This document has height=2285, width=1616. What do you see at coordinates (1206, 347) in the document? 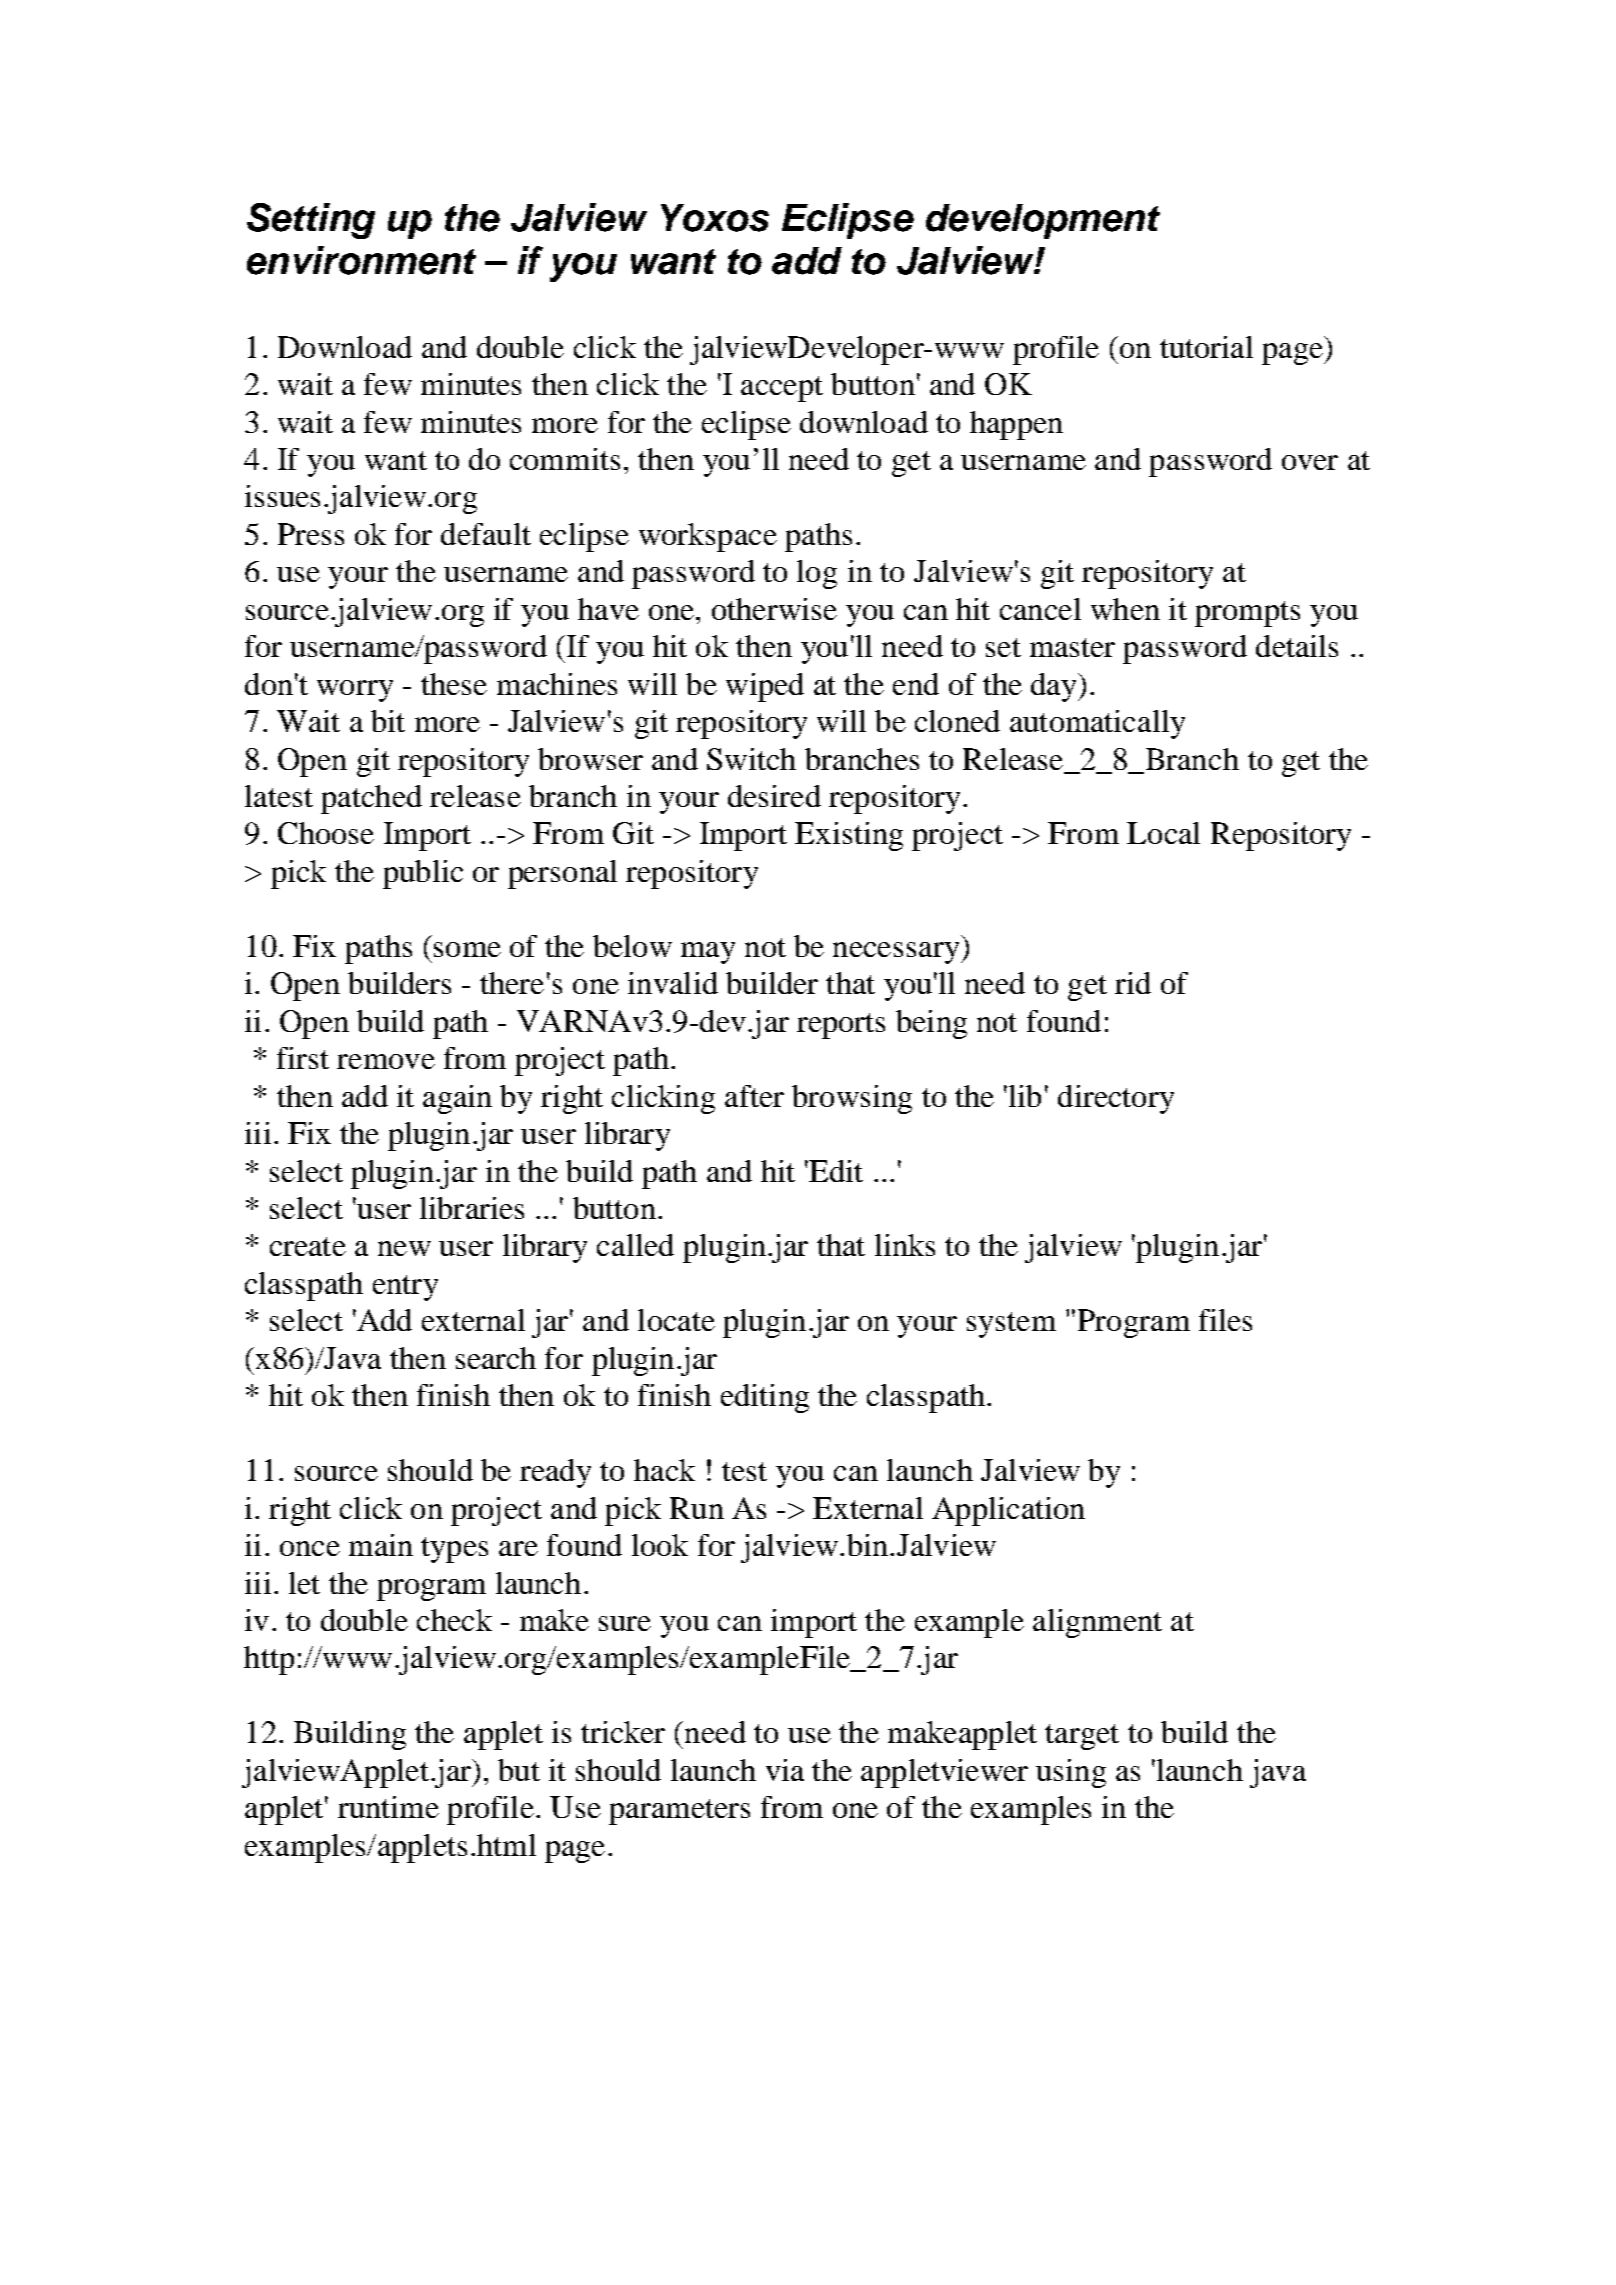
I see `tutorial` at bounding box center [1206, 347].
